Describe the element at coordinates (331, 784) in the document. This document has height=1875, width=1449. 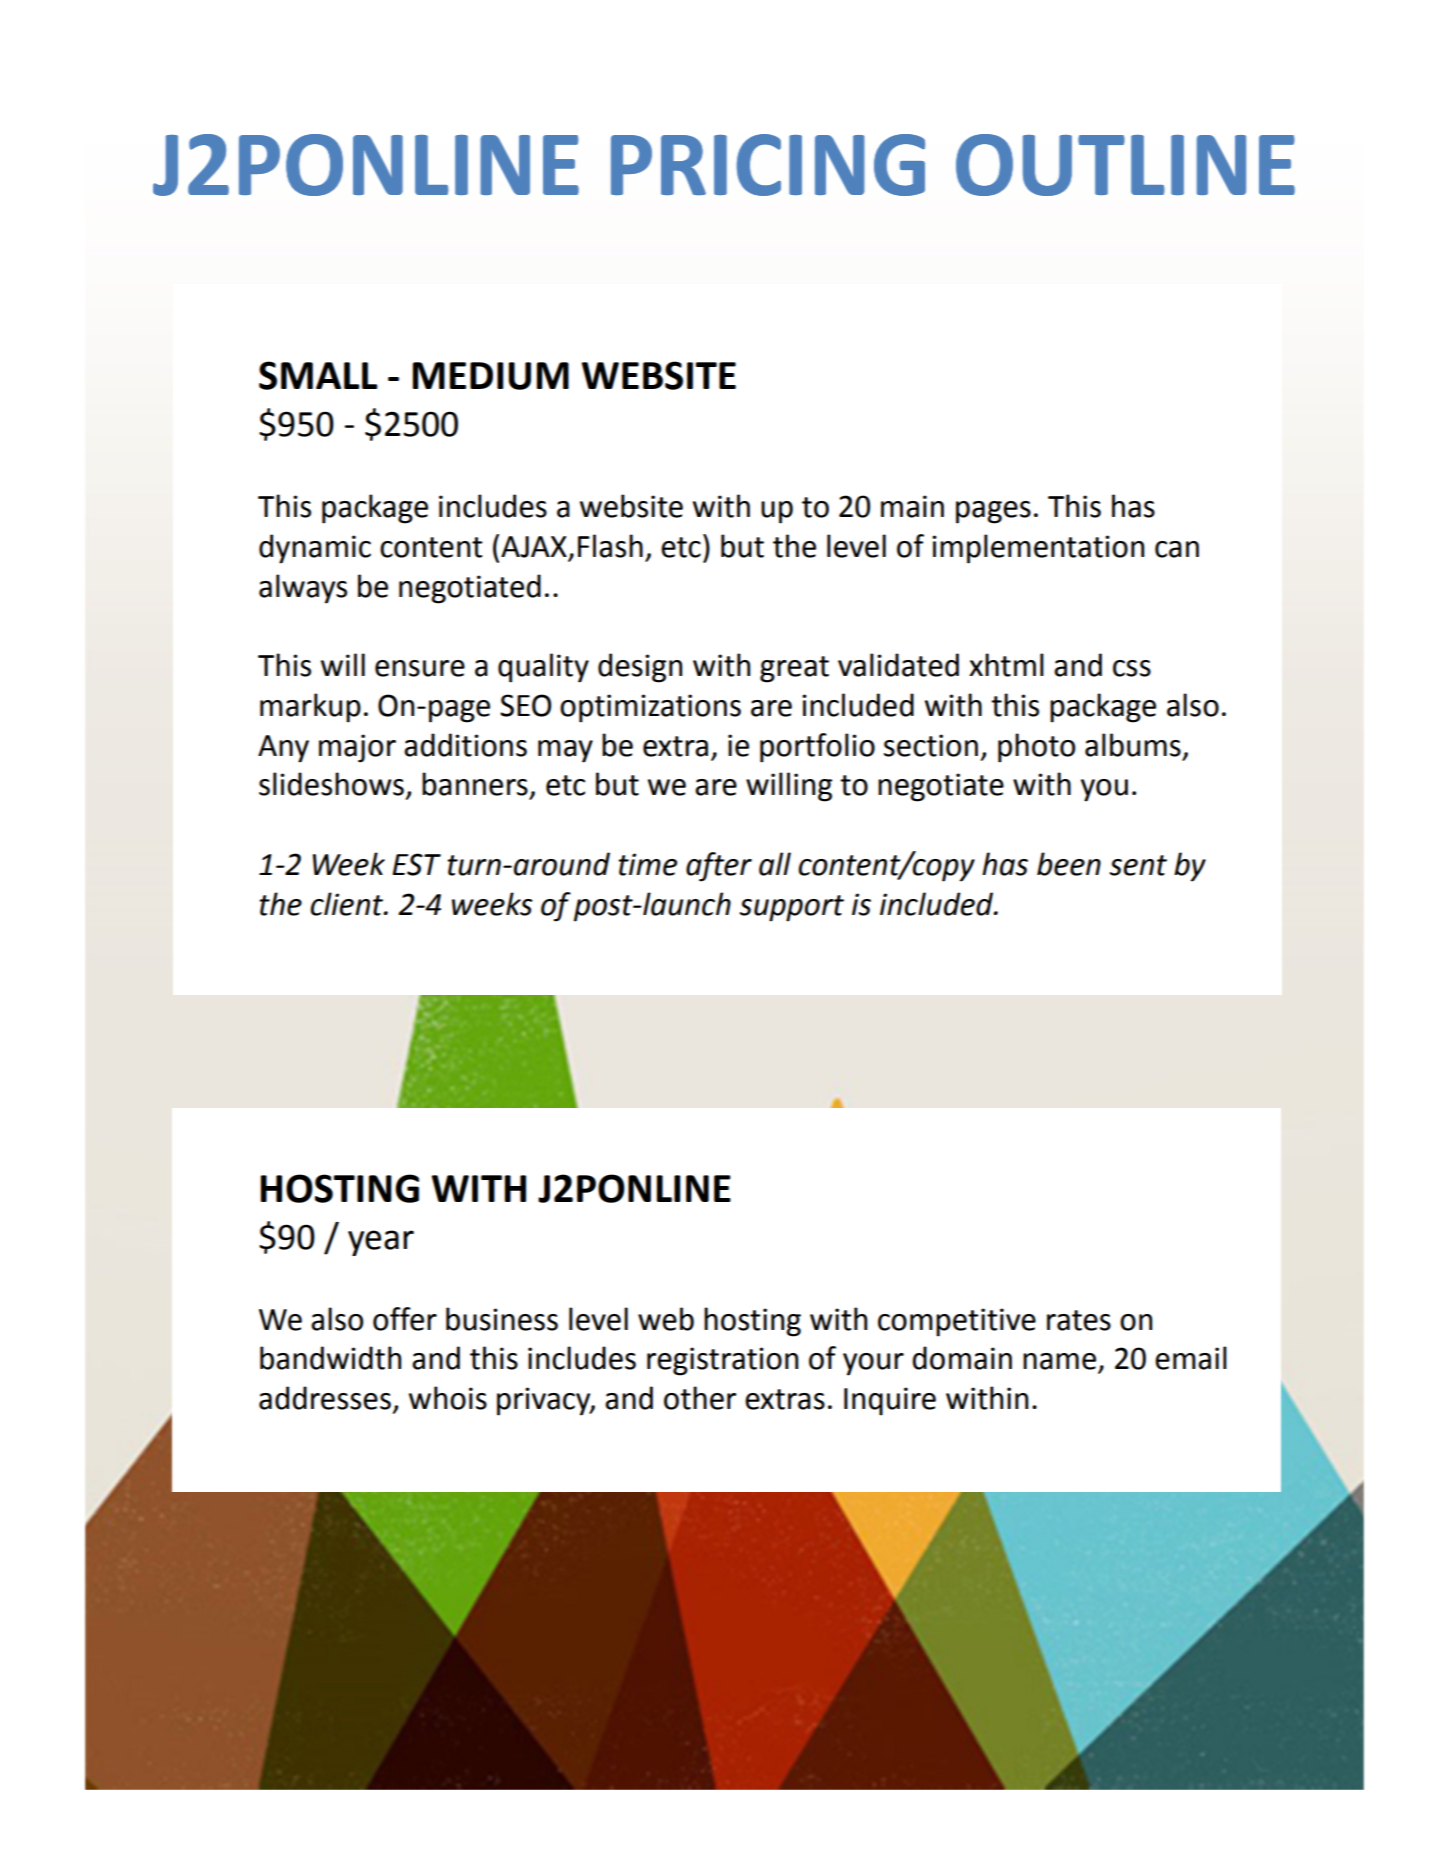
I see `slideshows` at that location.
